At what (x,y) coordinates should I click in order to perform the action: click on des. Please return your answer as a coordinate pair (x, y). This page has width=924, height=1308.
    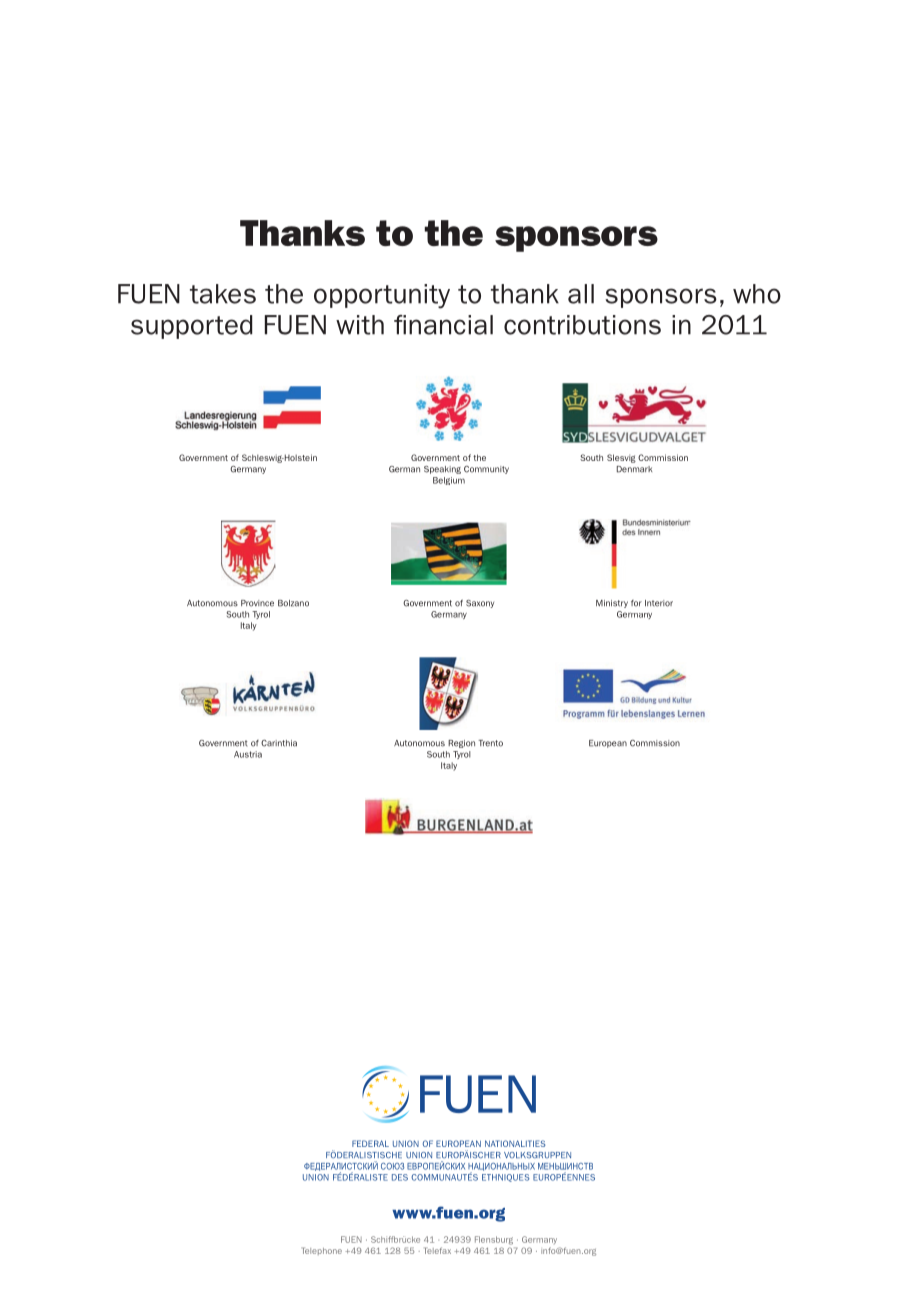
    Looking at the image, I should click on (400, 1177).
